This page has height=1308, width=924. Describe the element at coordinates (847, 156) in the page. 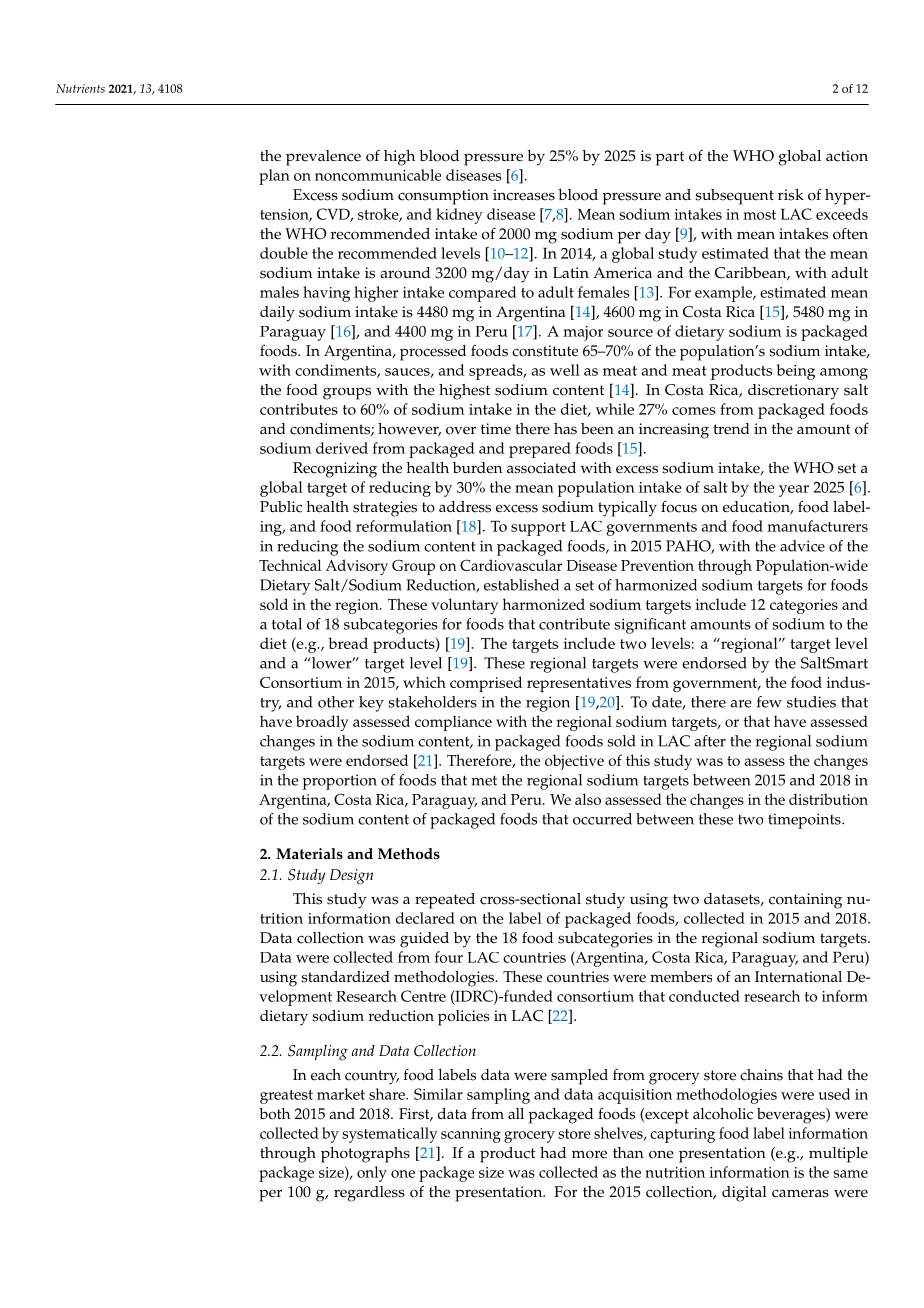

I see `action` at that location.
